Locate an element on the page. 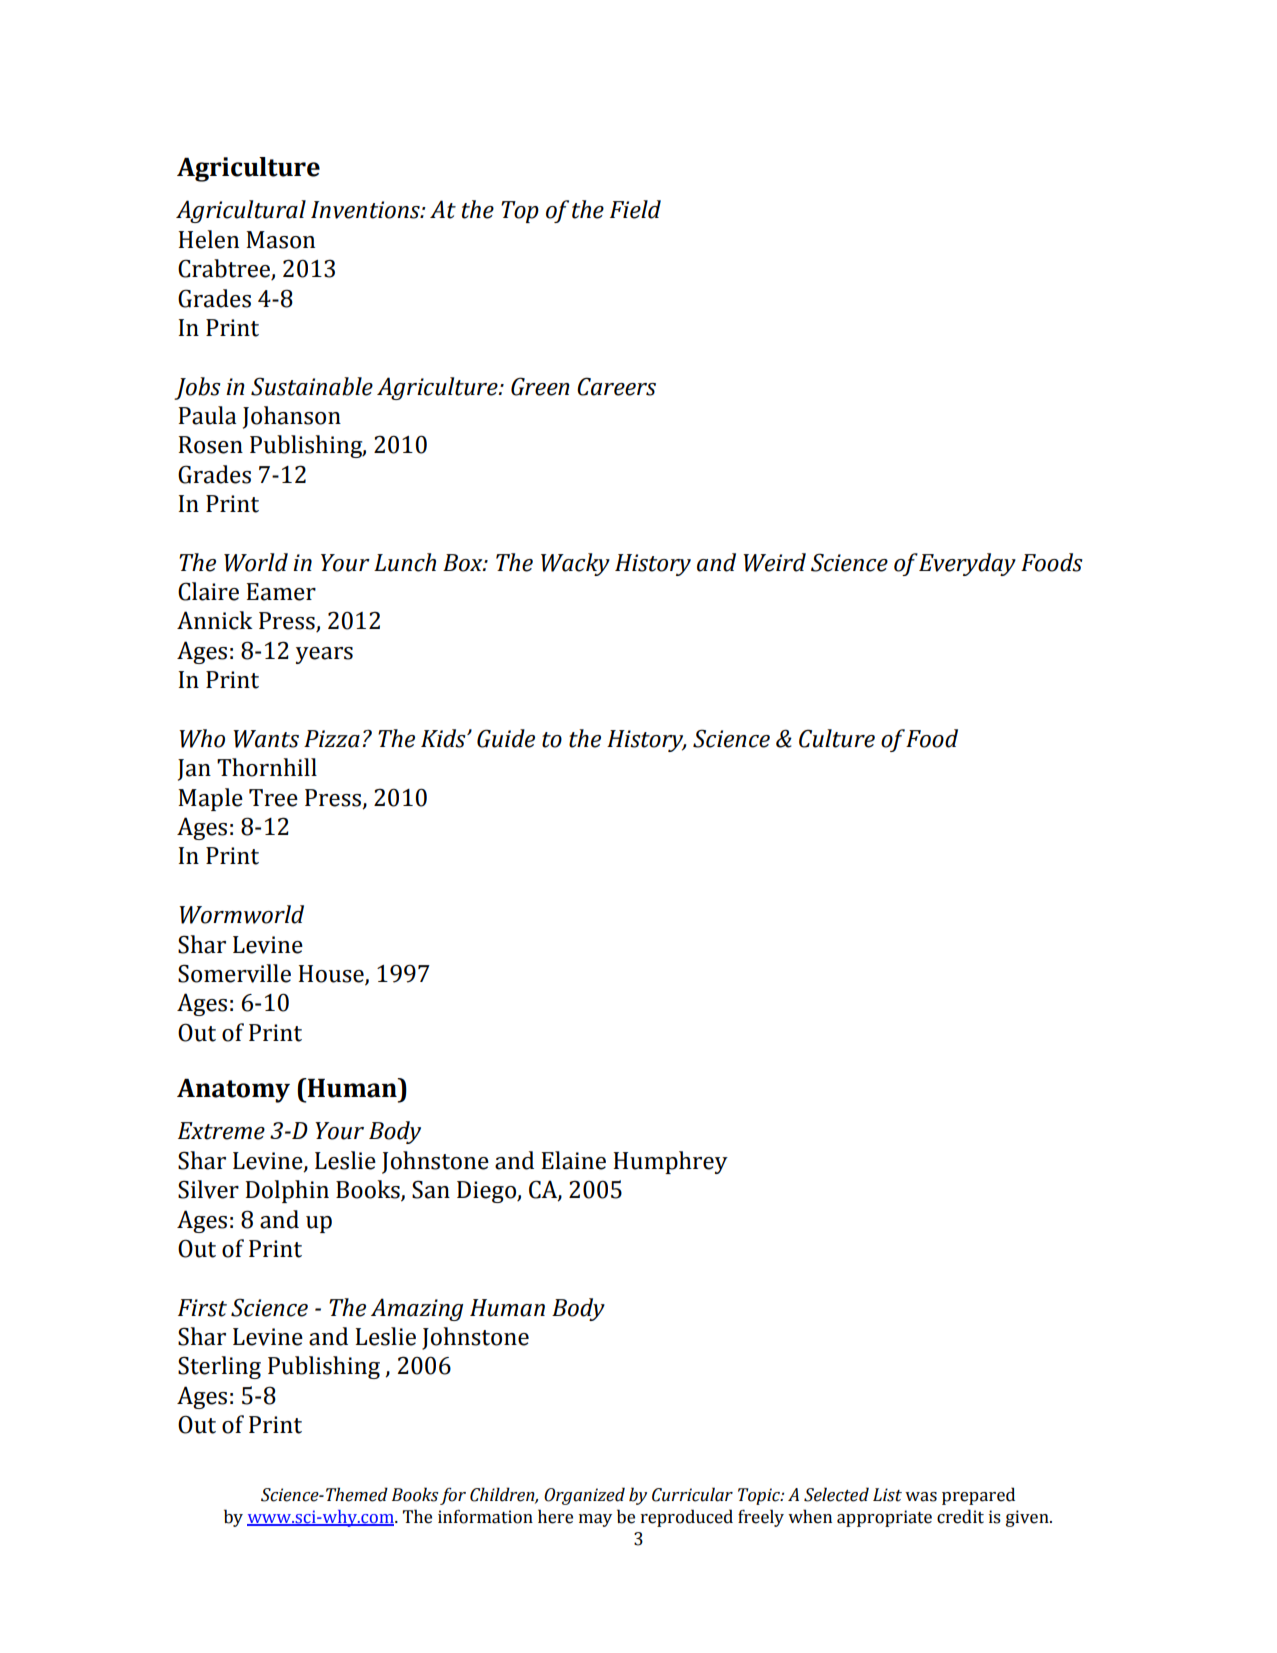 Image resolution: width=1277 pixels, height=1653 pixels. Everyday is located at coordinates (967, 564).
